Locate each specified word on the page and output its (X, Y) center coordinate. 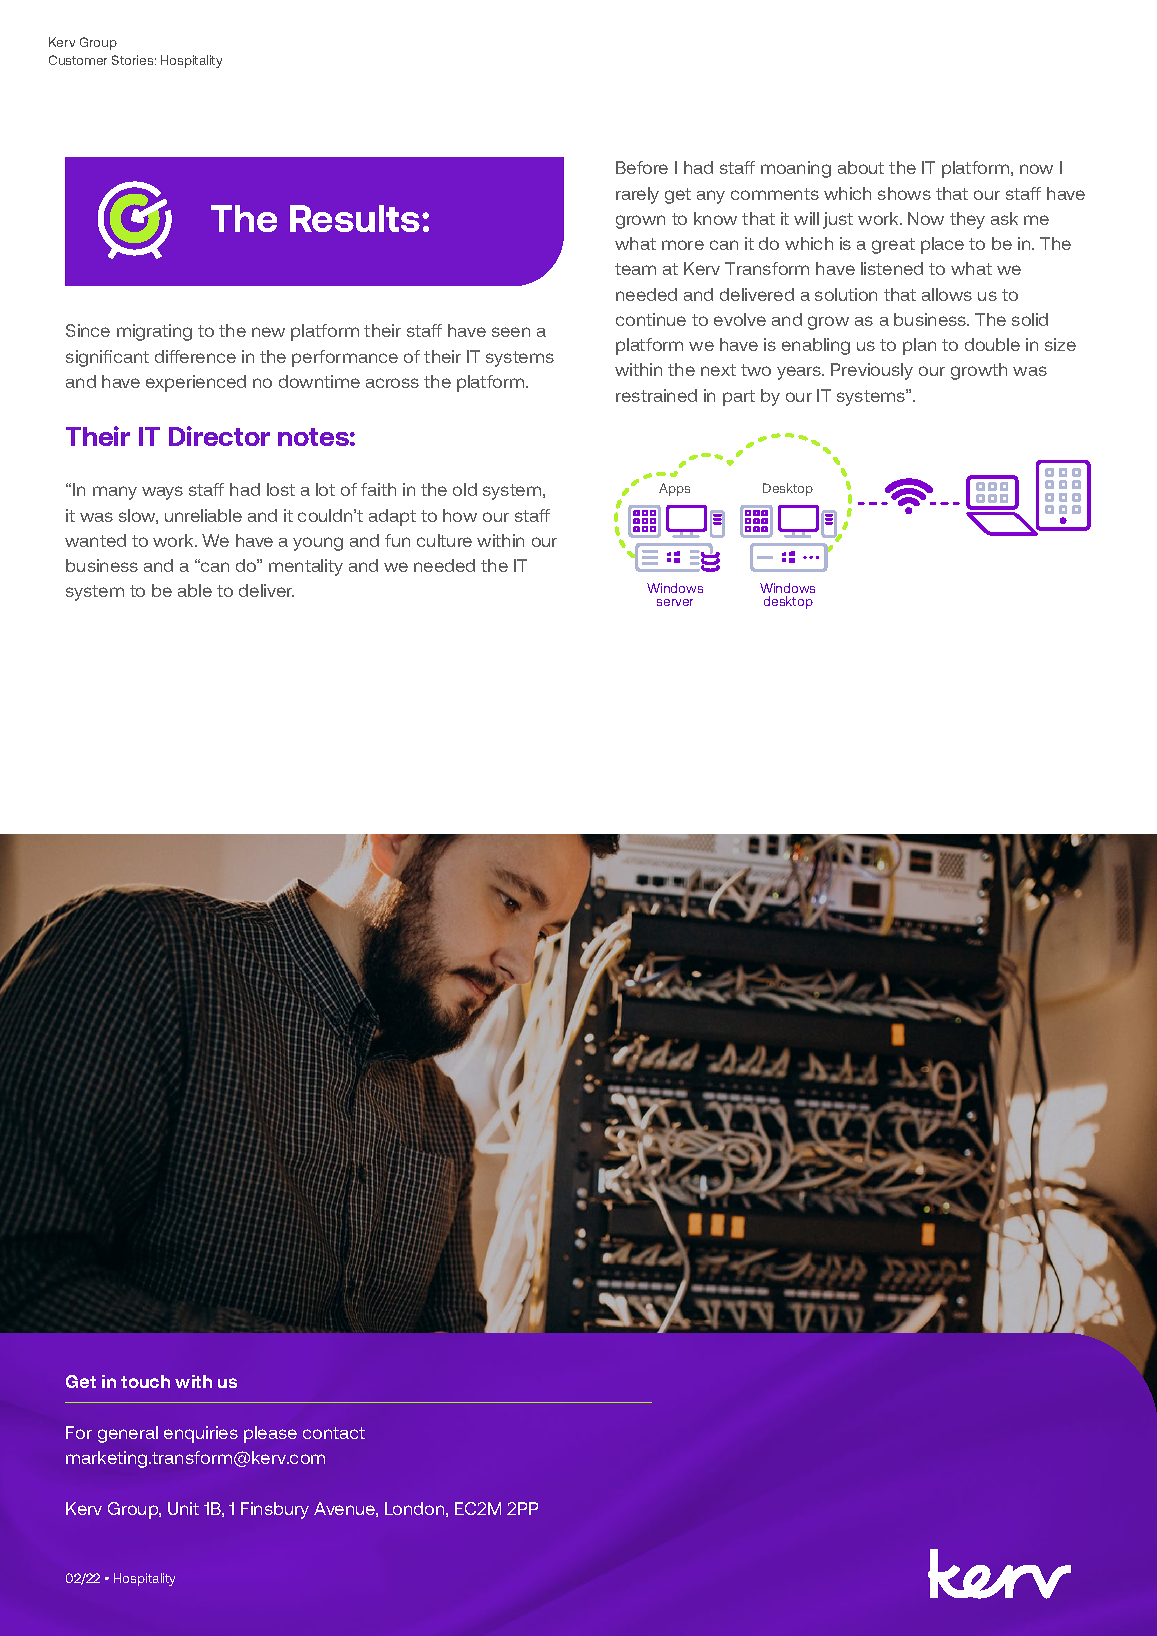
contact (334, 1433)
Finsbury (275, 1510)
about (861, 167)
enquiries (201, 1434)
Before (642, 167)
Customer (78, 60)
